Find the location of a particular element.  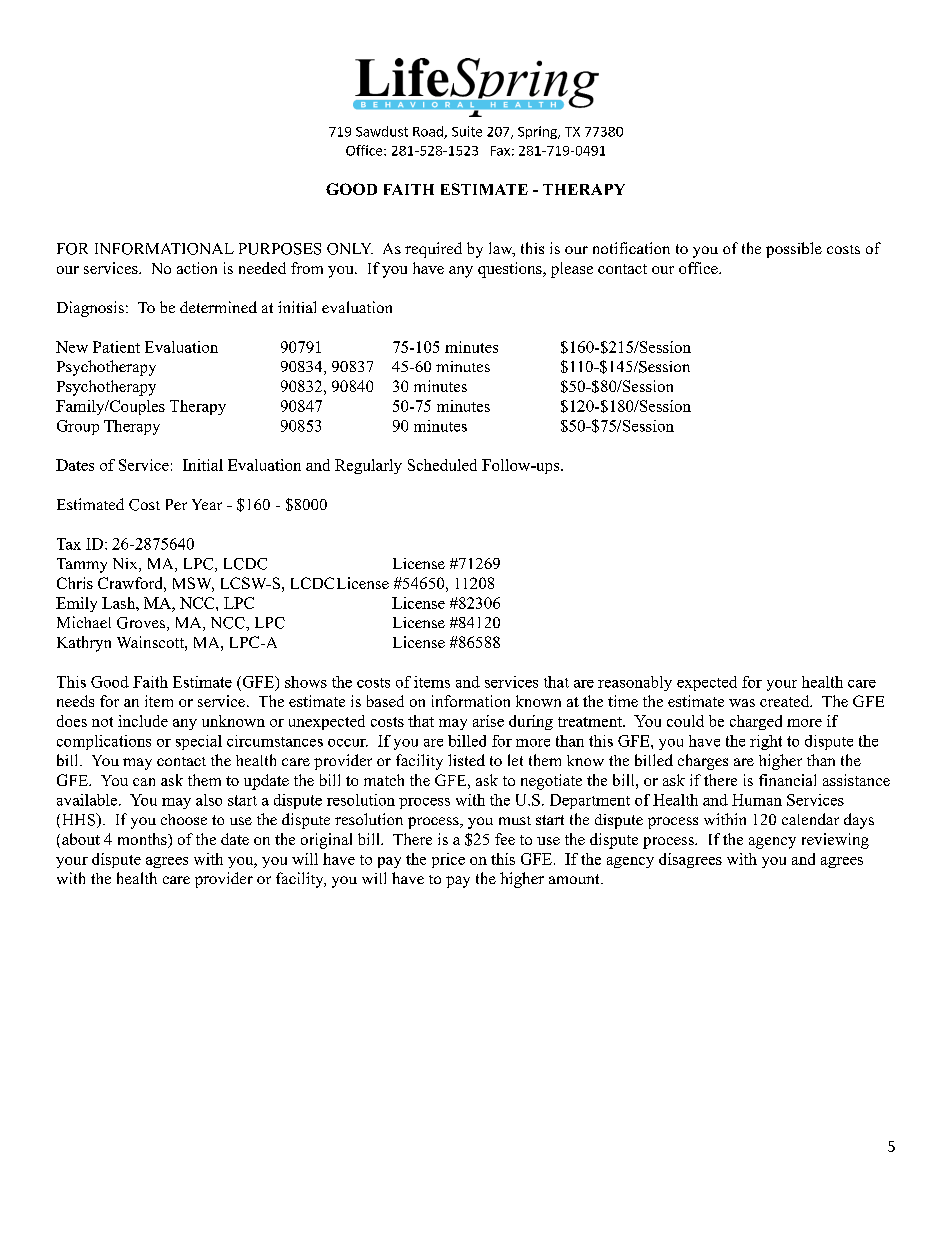

possible is located at coordinates (794, 250).
